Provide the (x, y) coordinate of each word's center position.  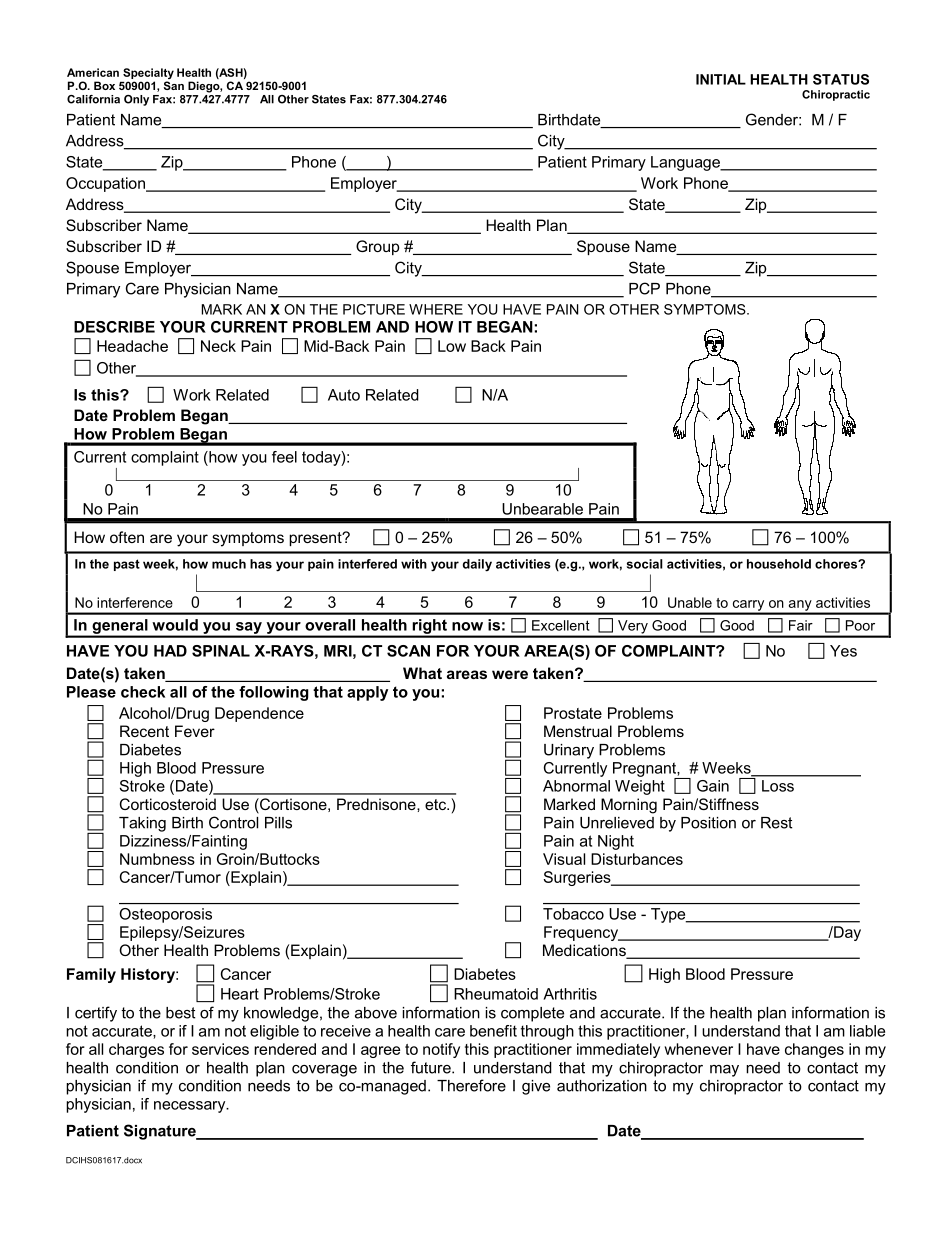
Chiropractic (836, 95)
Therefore (471, 1085)
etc (437, 804)
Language (686, 163)
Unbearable (542, 509)
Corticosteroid (168, 804)
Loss (778, 786)
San (174, 85)
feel (284, 457)
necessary (191, 1107)
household (779, 564)
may (724, 1071)
